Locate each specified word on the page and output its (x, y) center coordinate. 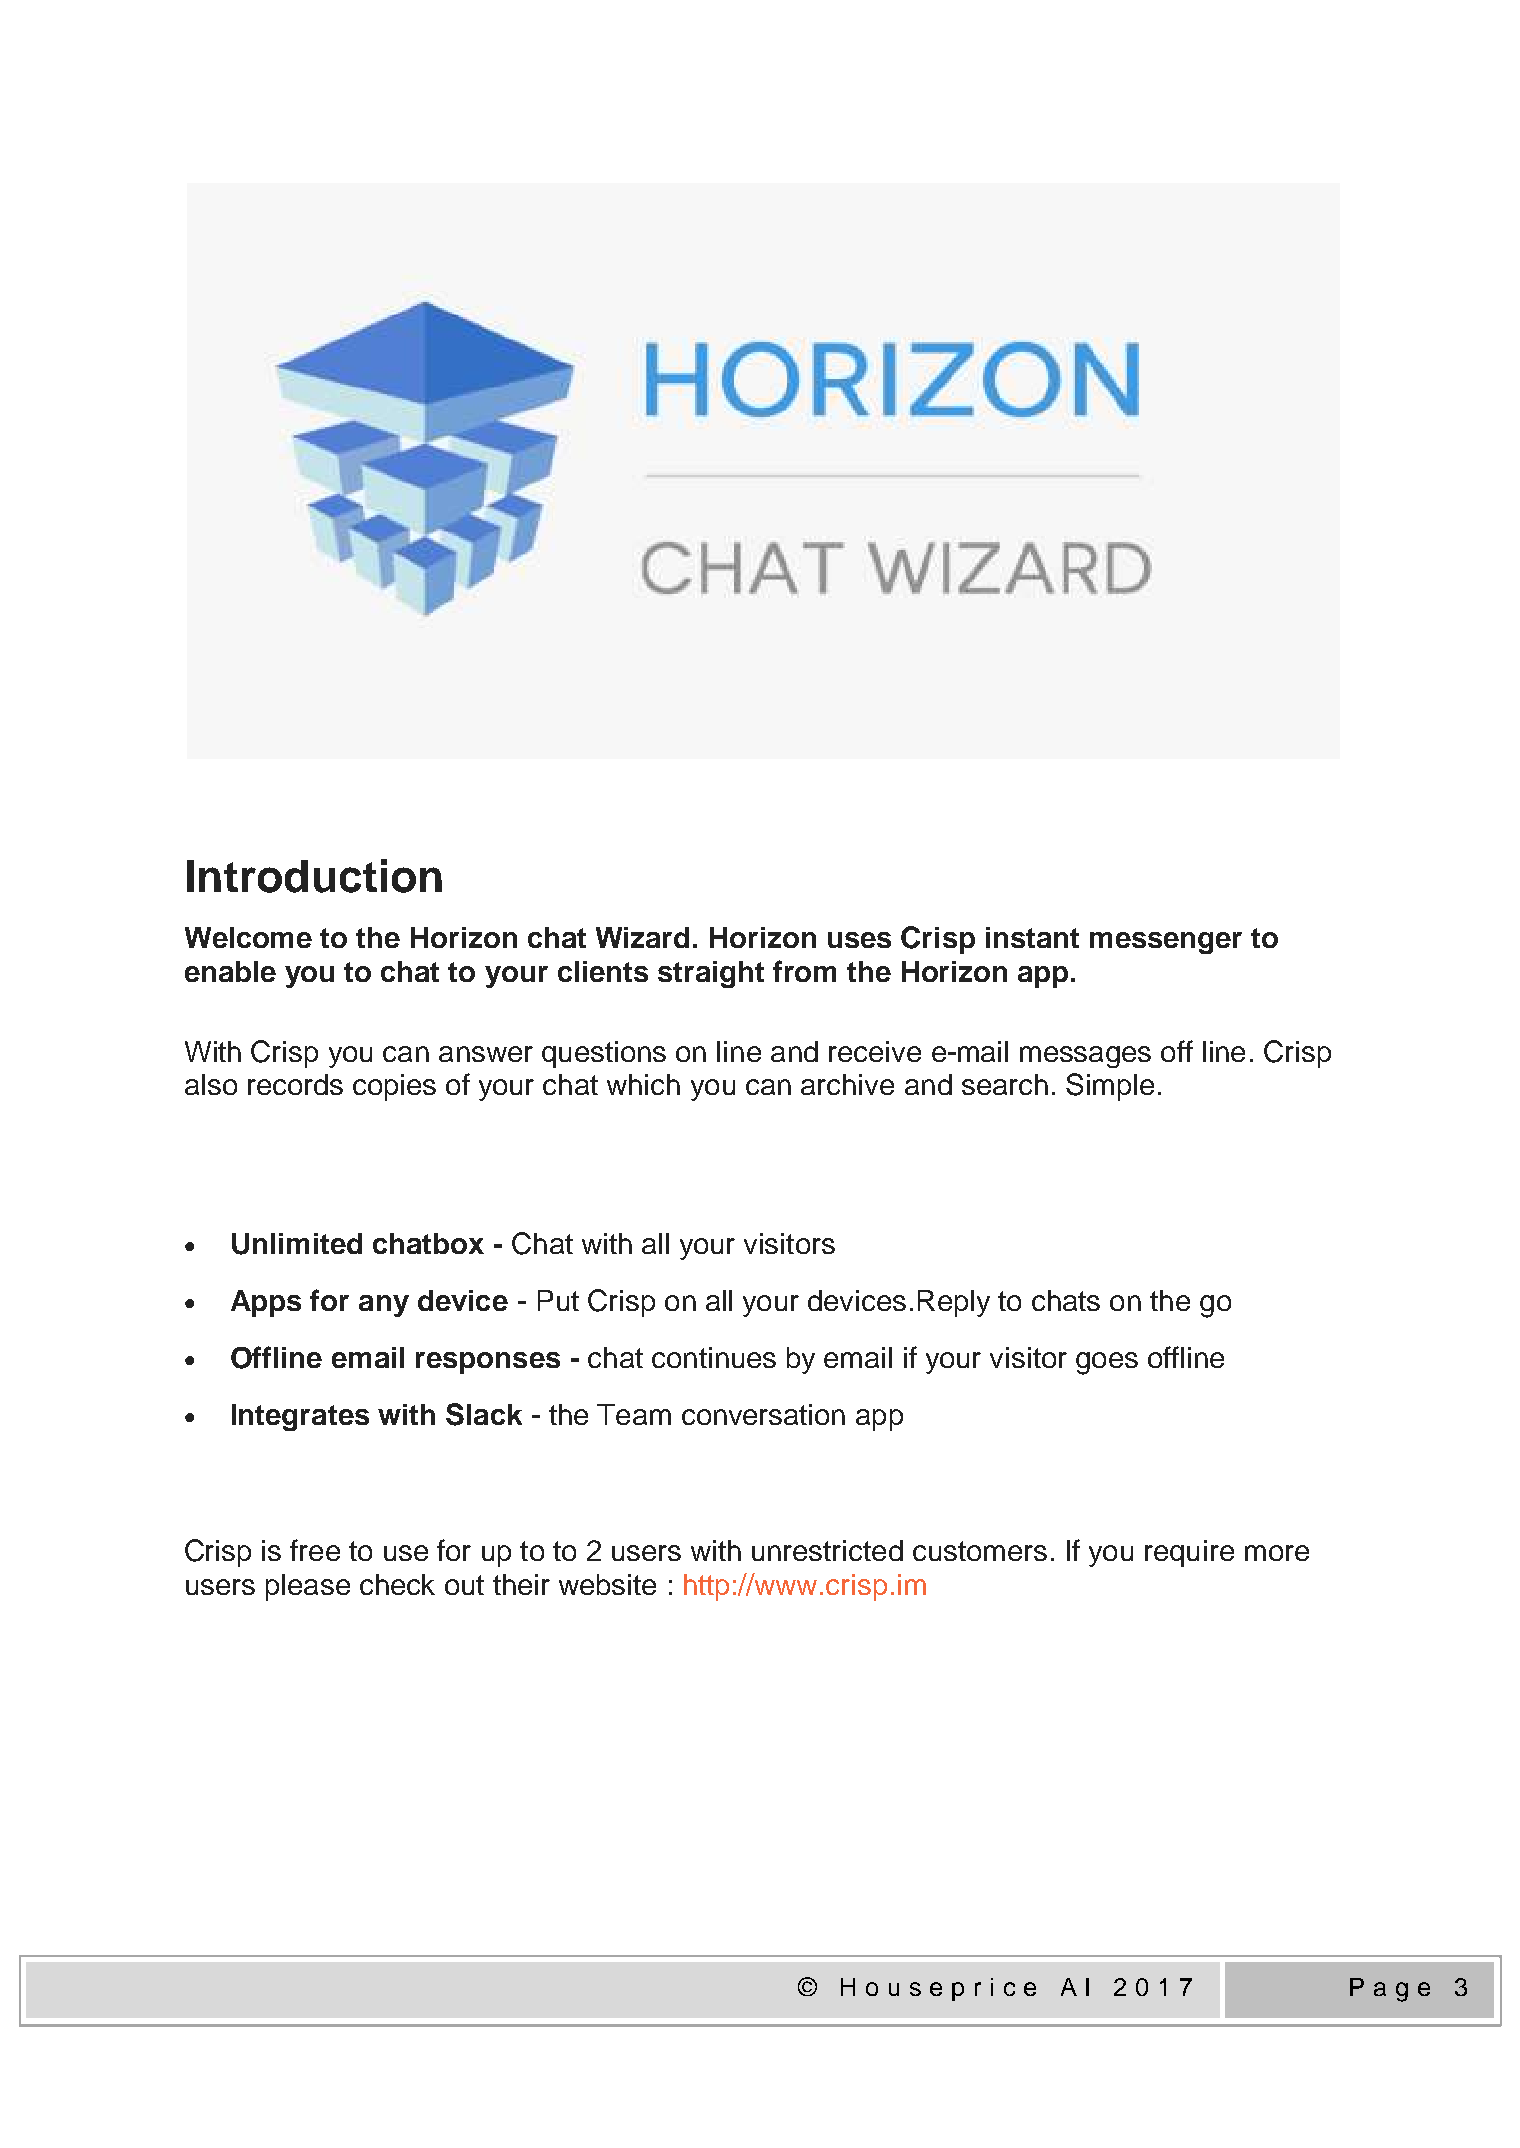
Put (558, 1300)
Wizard (642, 937)
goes (1107, 1363)
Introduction (314, 876)
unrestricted (827, 1550)
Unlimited (297, 1244)
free (315, 1550)
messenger (1166, 943)
